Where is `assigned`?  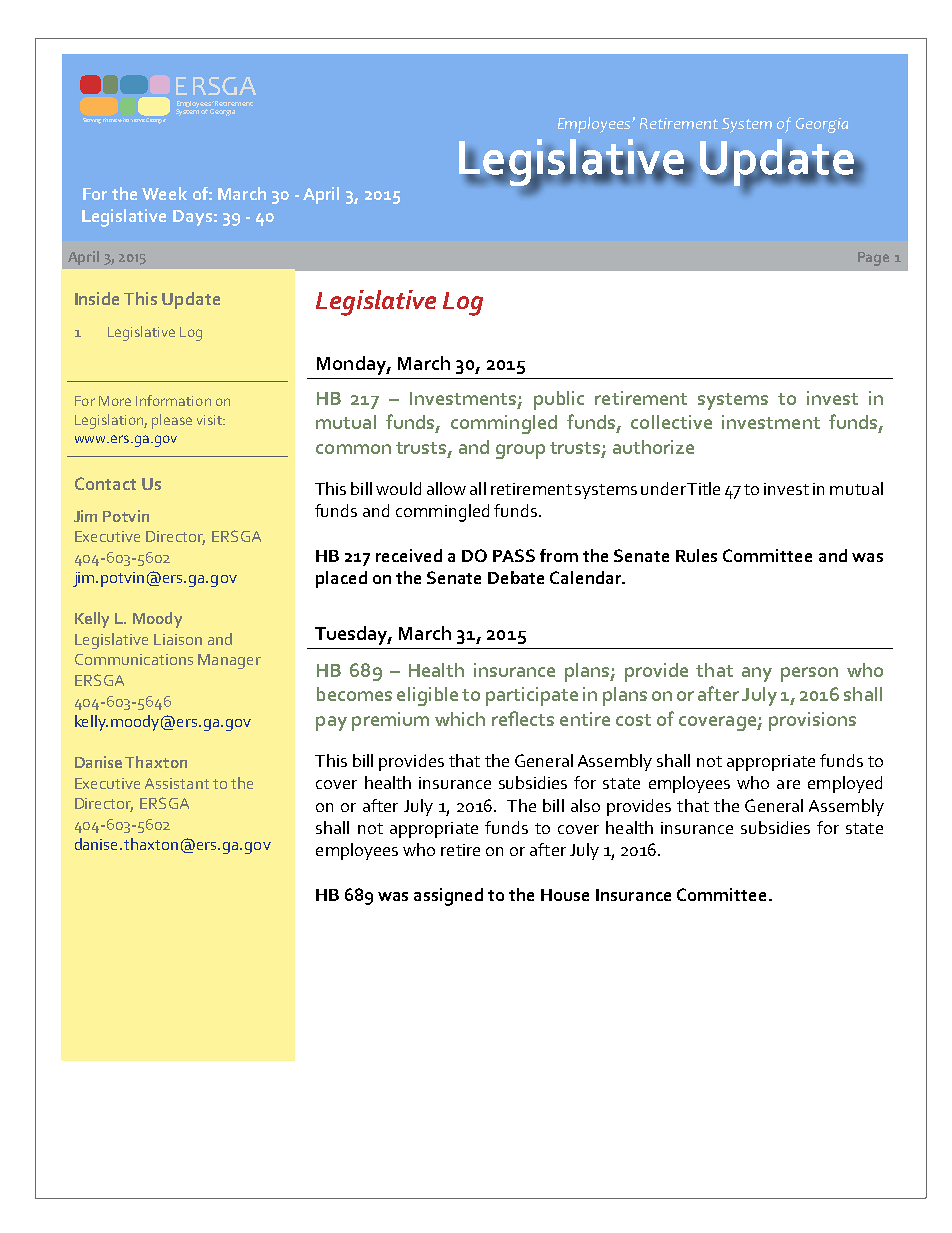
assigned is located at coordinates (448, 897).
